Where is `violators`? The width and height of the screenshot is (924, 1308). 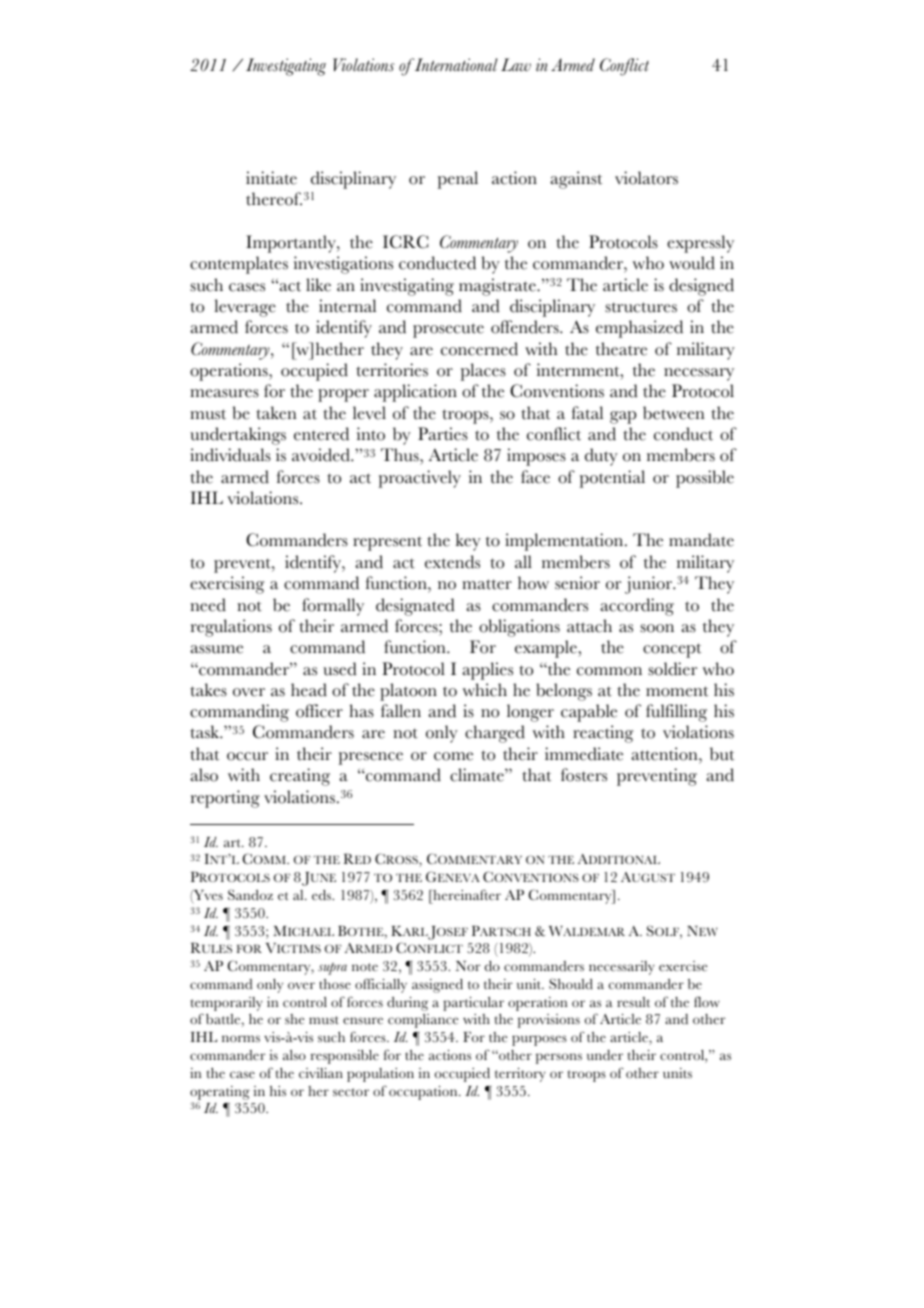
violators is located at coordinates (646, 178).
